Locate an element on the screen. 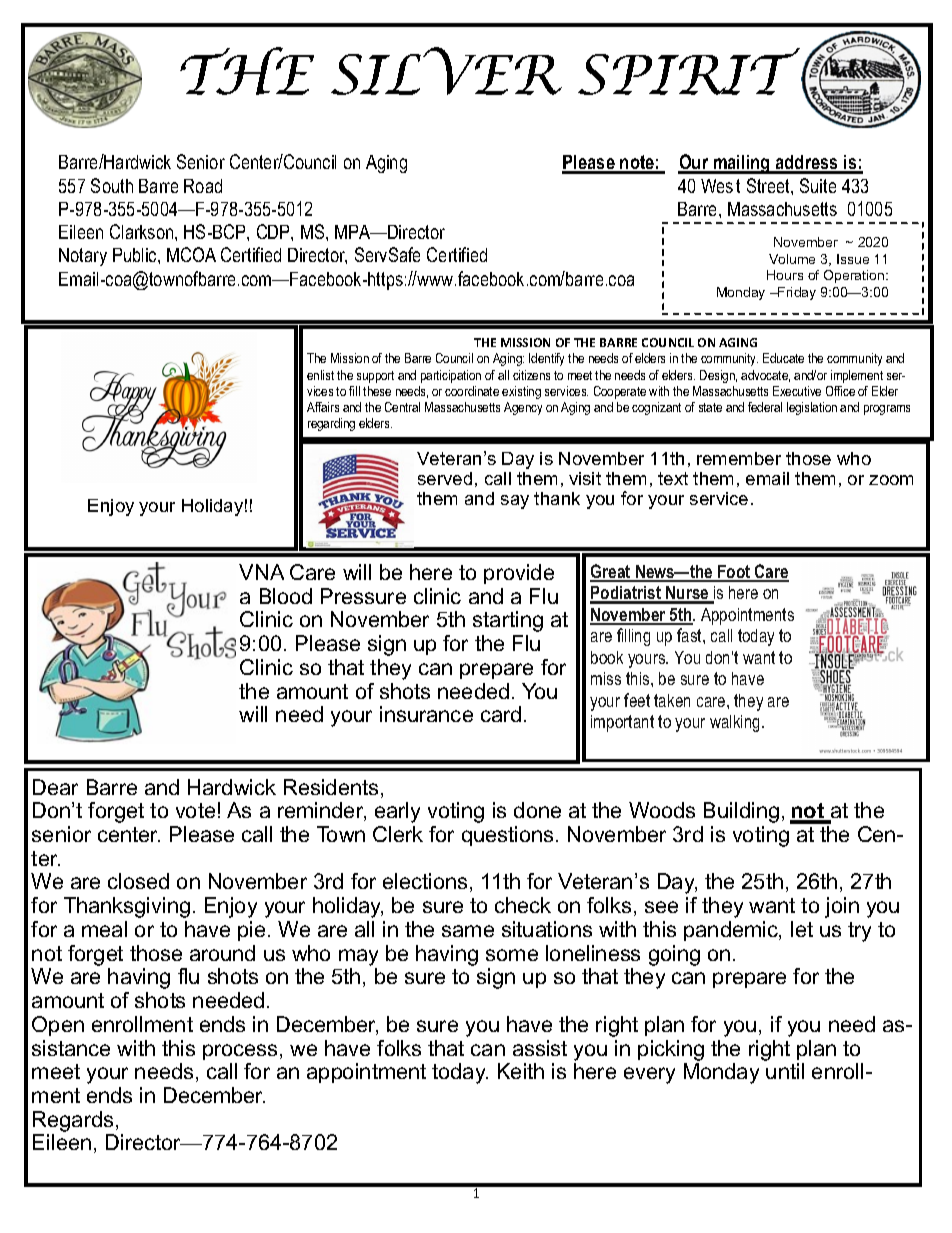  Keith is located at coordinates (521, 1071).
